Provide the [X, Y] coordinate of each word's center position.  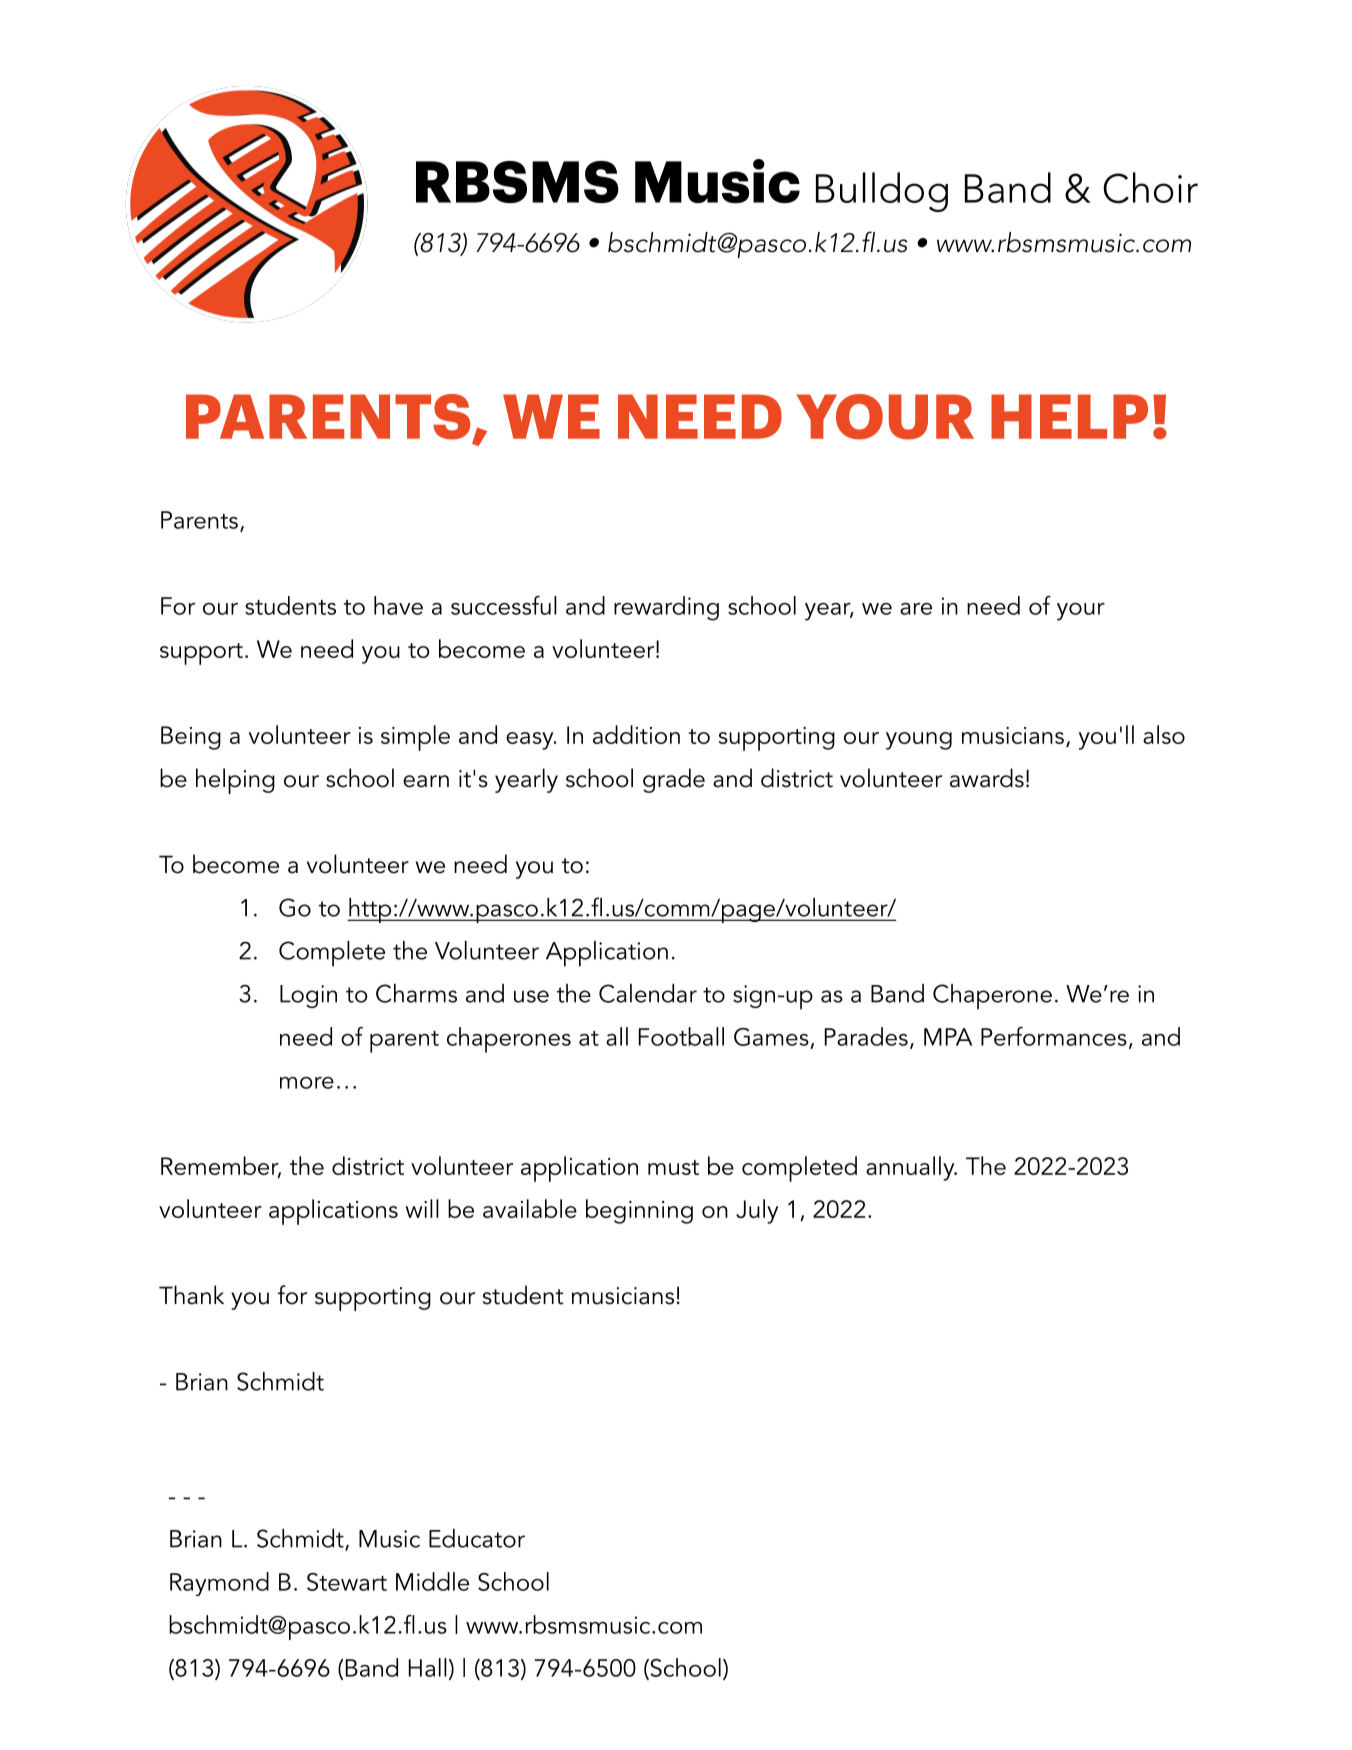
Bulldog [882, 192]
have [398, 605]
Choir [1150, 188]
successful [504, 605]
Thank [191, 1295]
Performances [1054, 1036]
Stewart [347, 1582]
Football [681, 1036]
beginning [639, 1211]
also [1164, 734]
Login [308, 996]
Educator [477, 1538]
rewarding [666, 608]
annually [911, 1168]
